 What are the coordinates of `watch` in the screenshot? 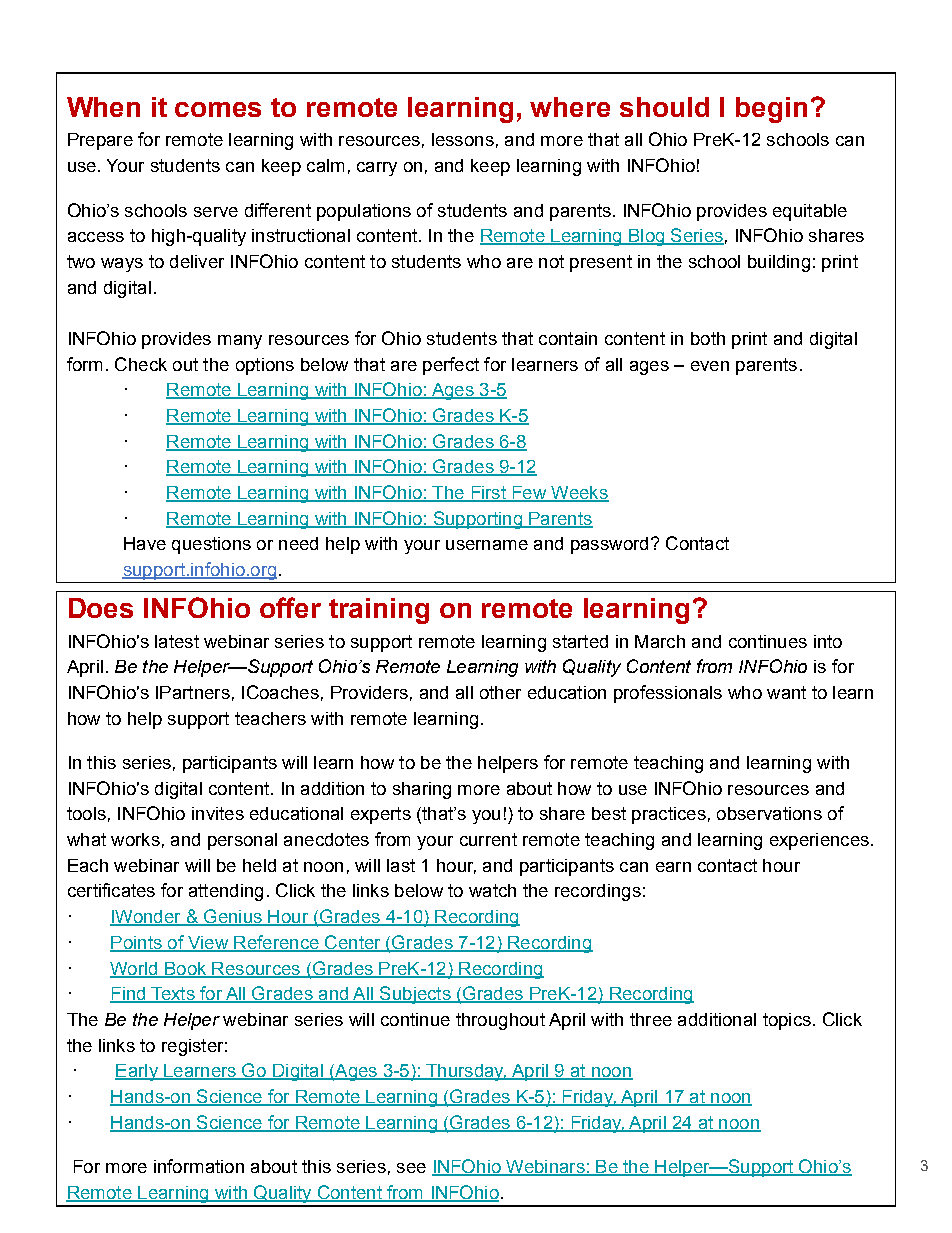 It's located at (492, 890).
